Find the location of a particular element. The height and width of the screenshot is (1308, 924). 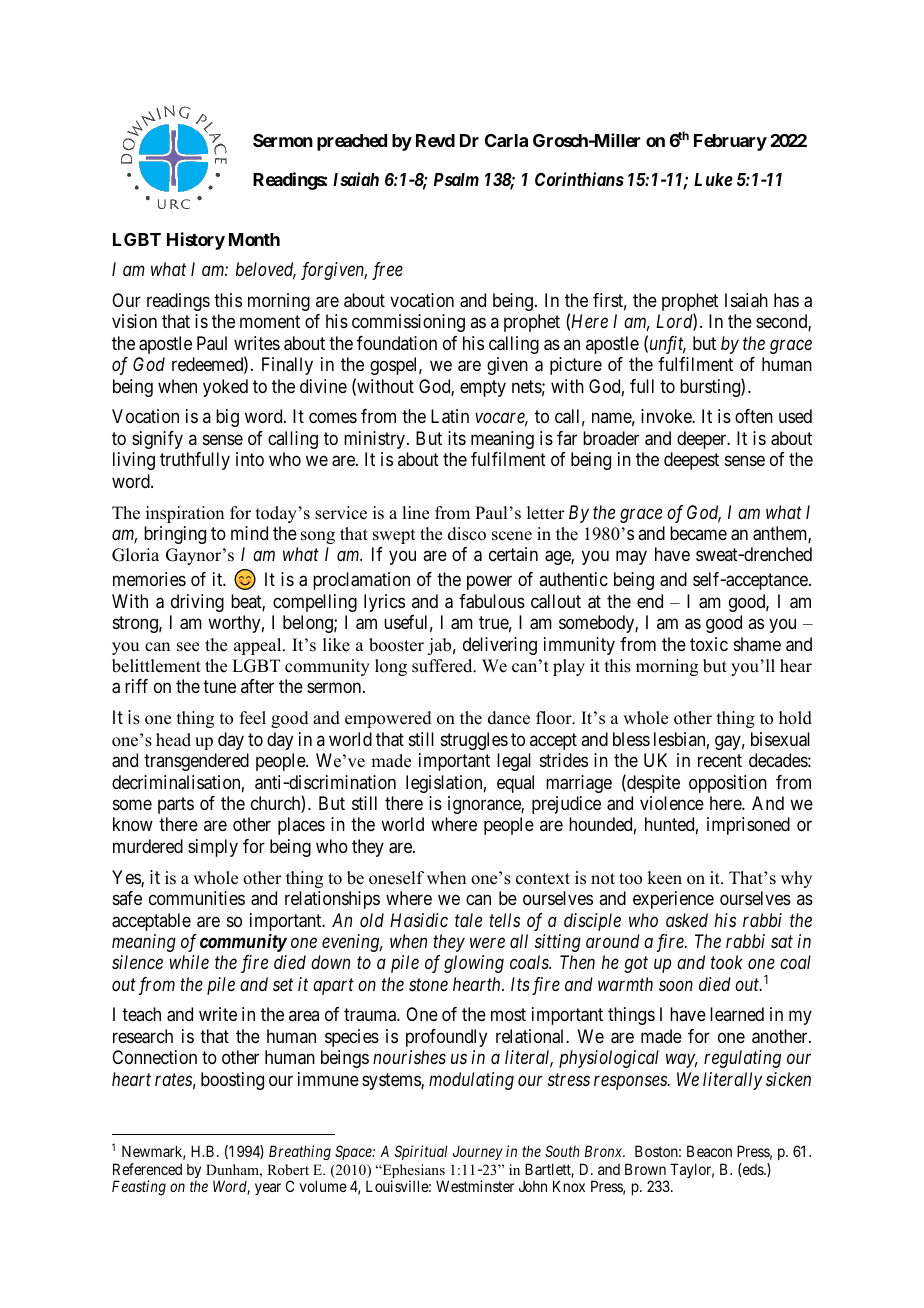

imprisoned is located at coordinates (748, 826).
